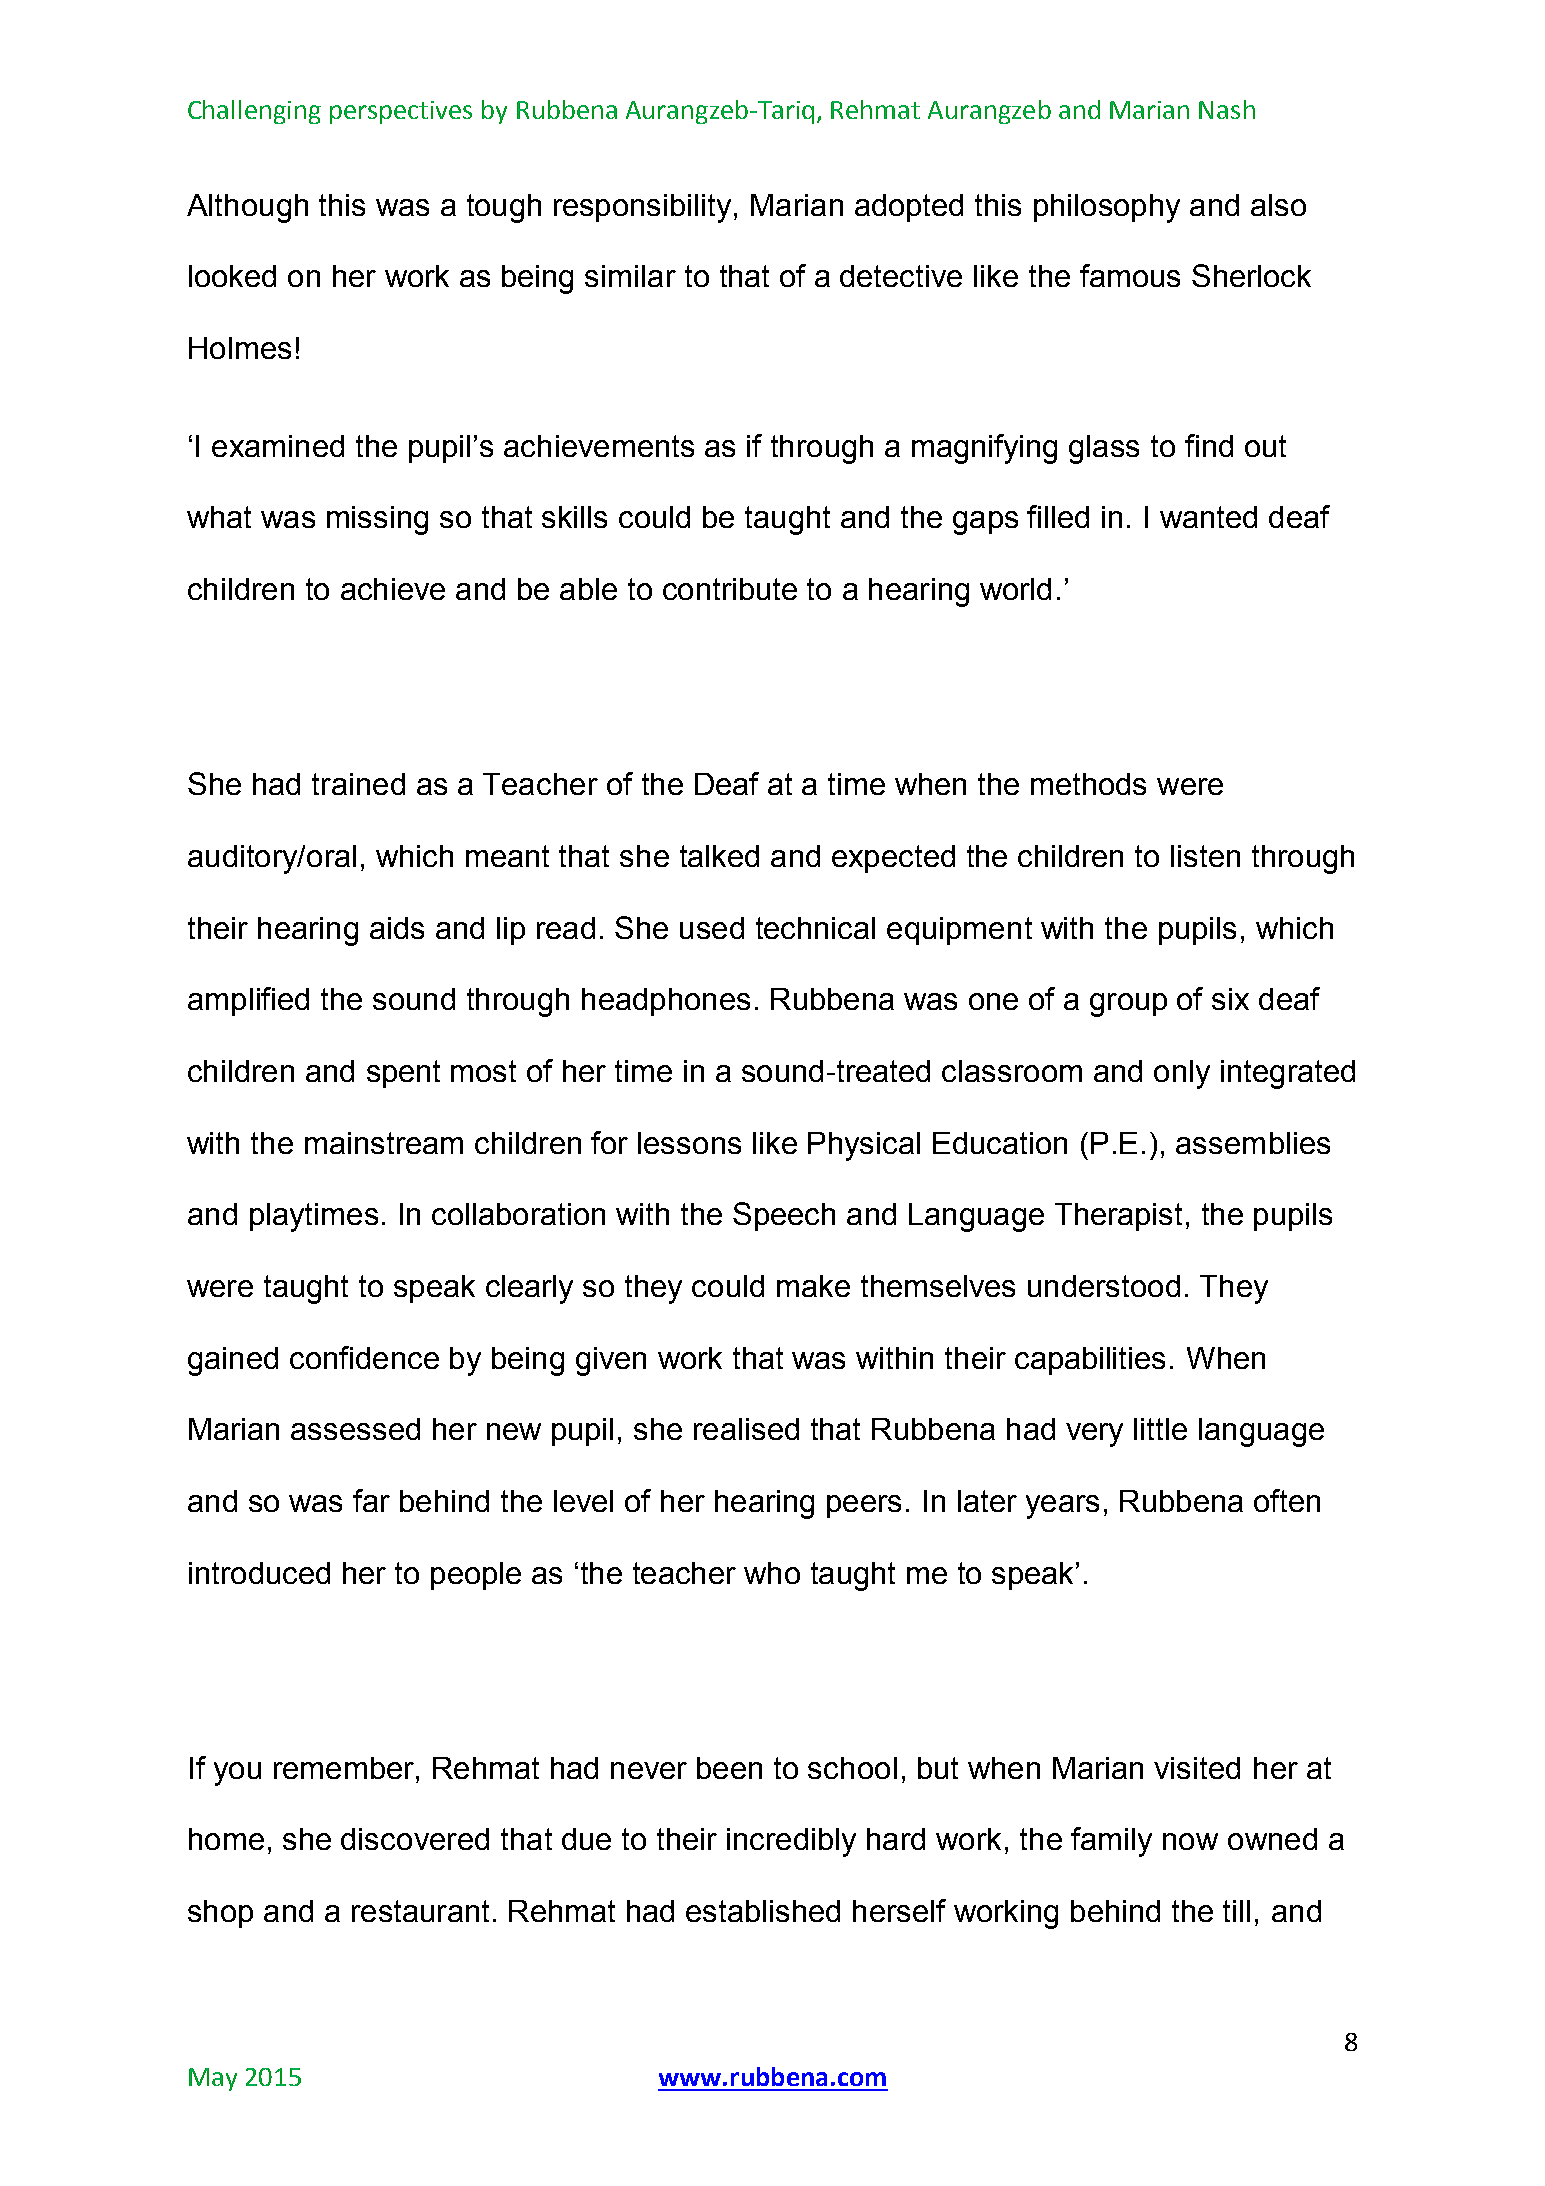 The width and height of the screenshot is (1545, 2186). What do you see at coordinates (730, 589) in the screenshot?
I see `contribute` at bounding box center [730, 589].
